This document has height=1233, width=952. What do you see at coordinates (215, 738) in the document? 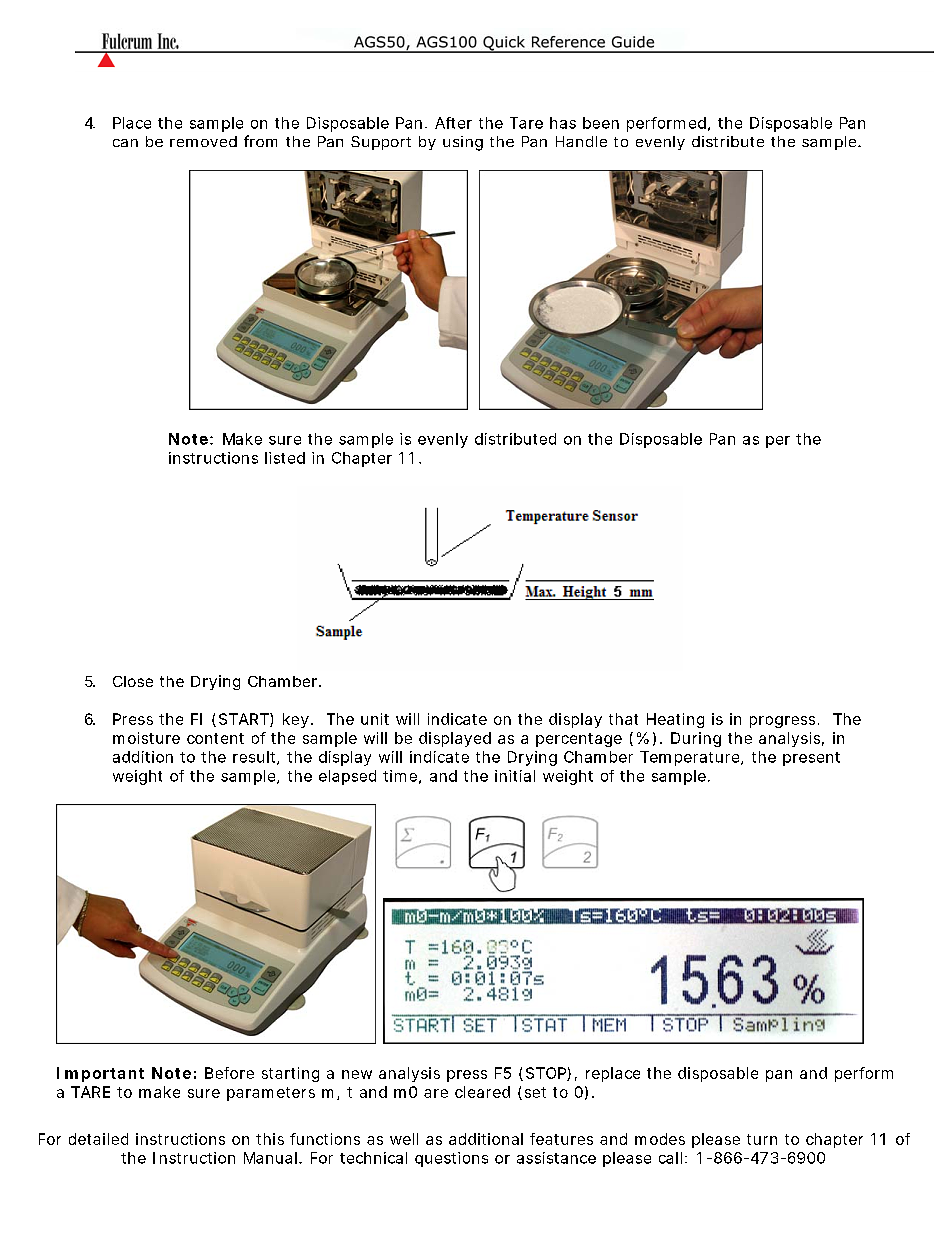
I see `content` at bounding box center [215, 738].
